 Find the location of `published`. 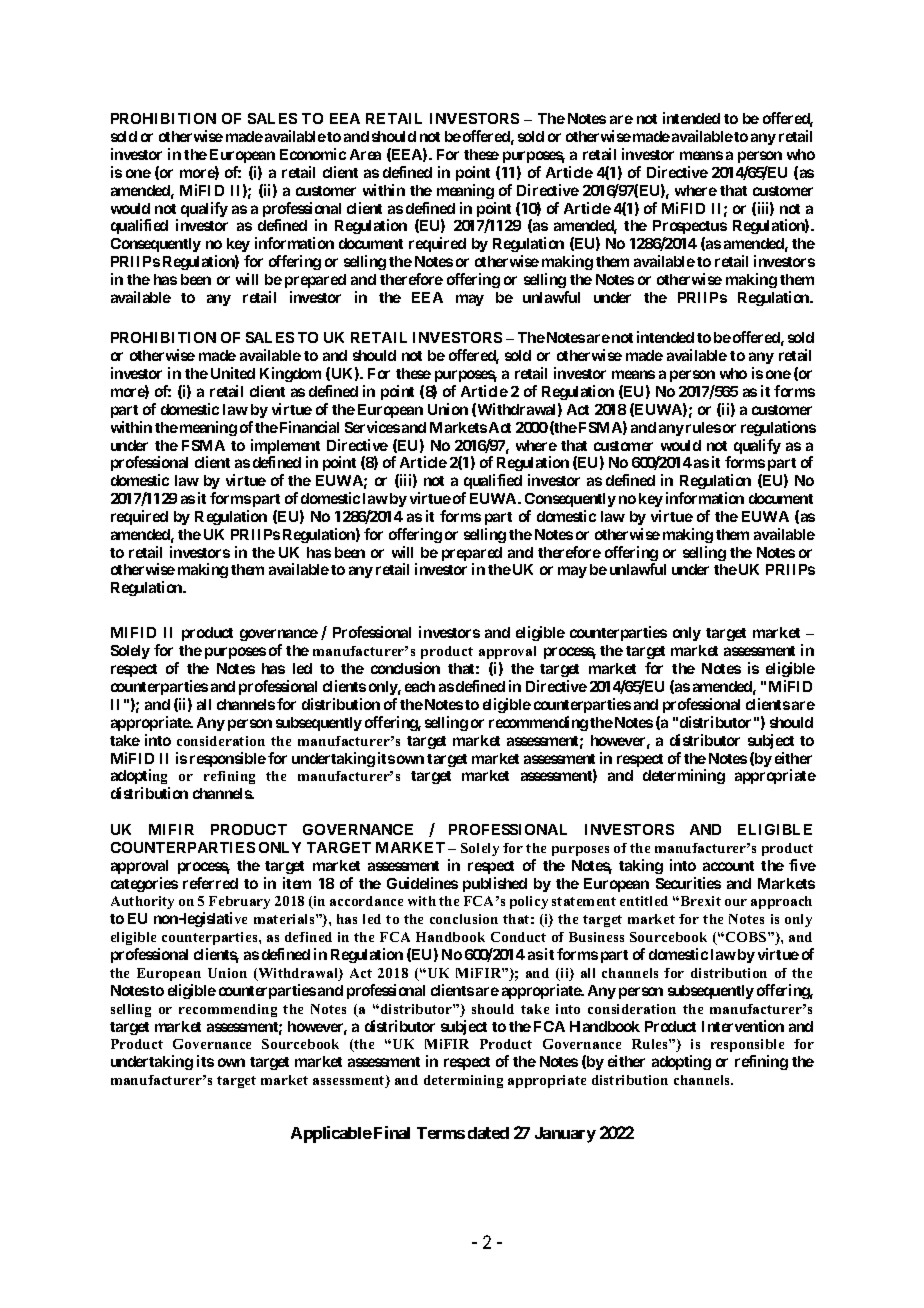

published is located at coordinates (495, 884).
